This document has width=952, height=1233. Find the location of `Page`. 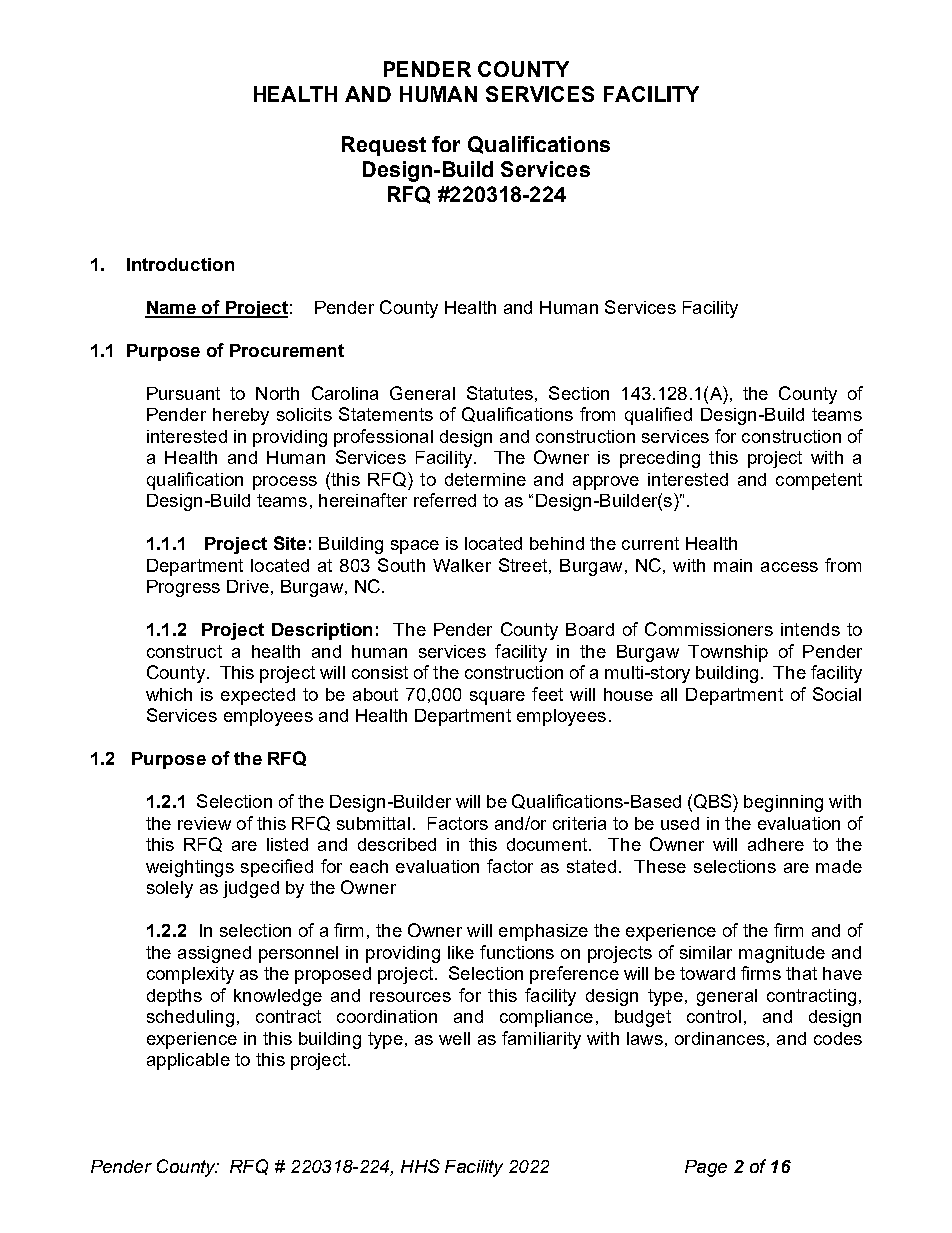

Page is located at coordinates (706, 1168).
